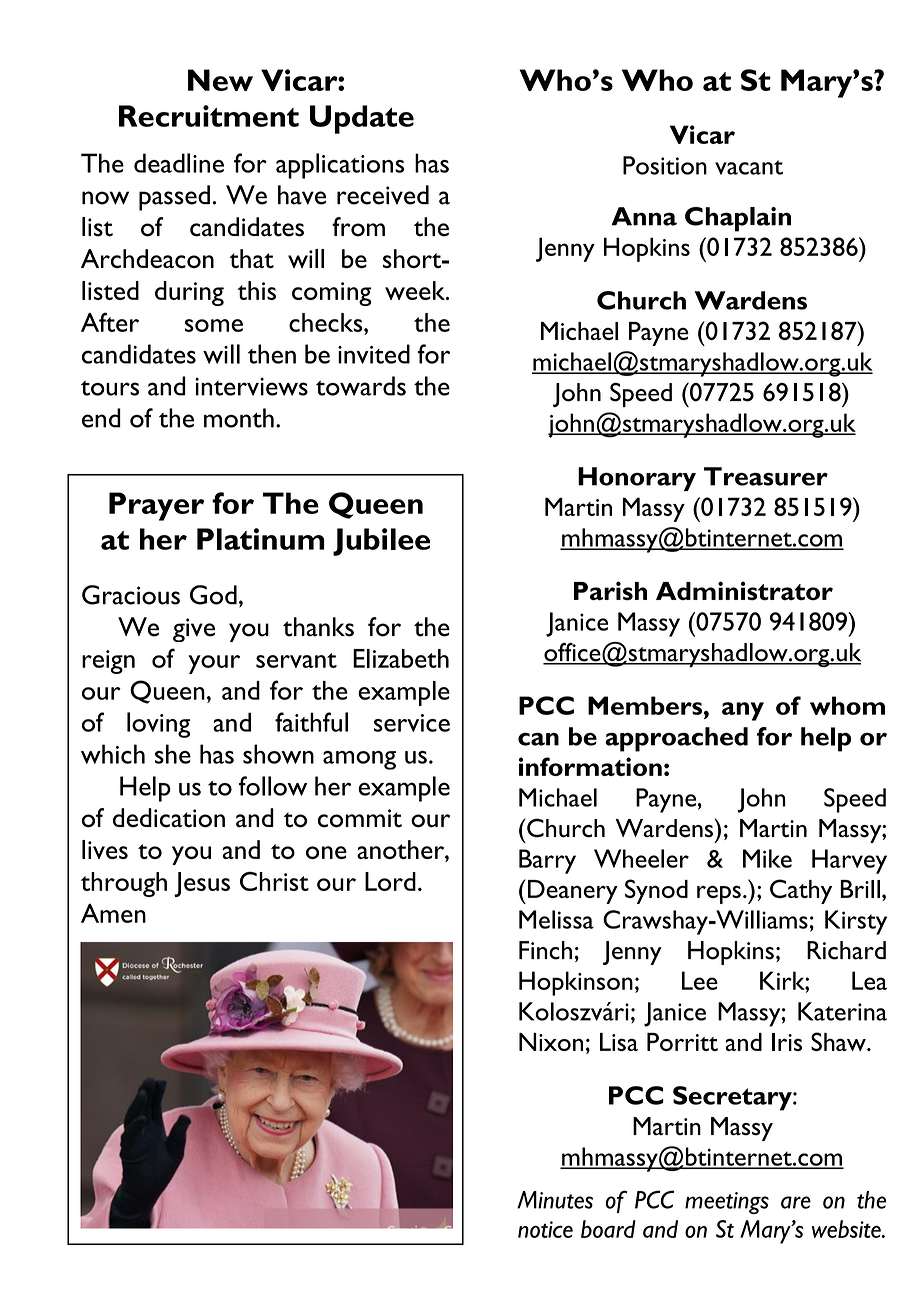 The height and width of the screenshot is (1308, 924). Describe the element at coordinates (749, 167) in the screenshot. I see `vacant` at that location.
